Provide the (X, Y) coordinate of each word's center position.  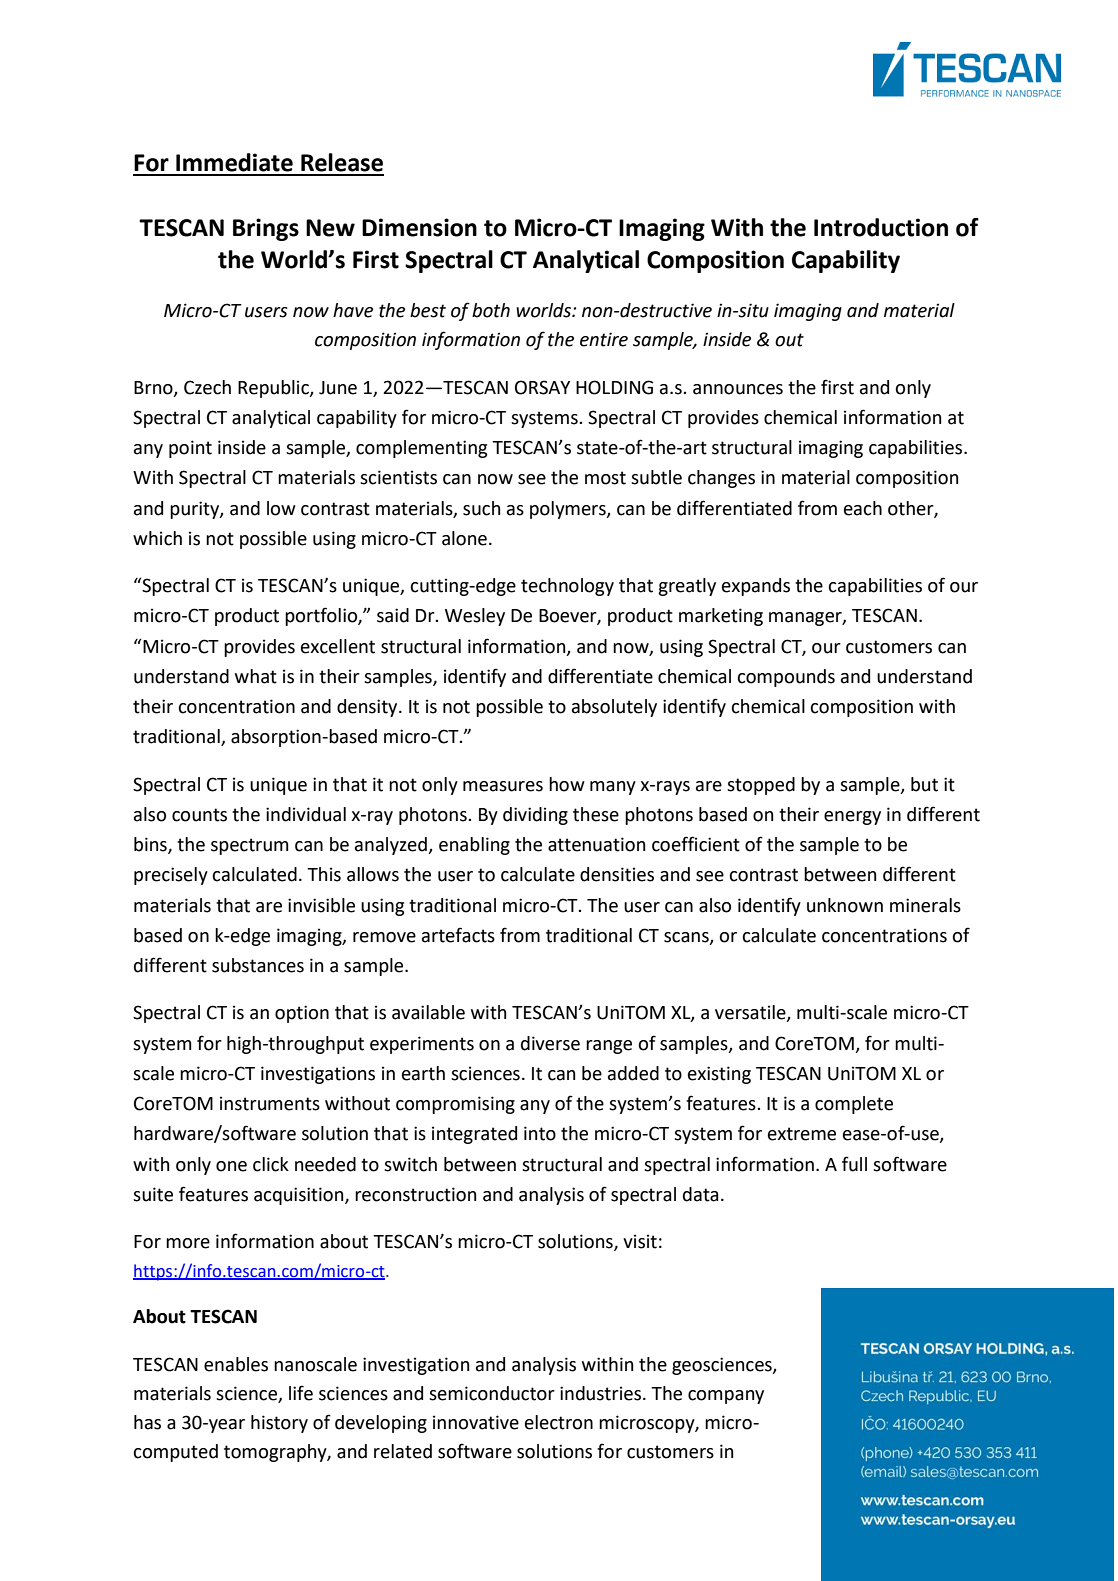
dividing (535, 816)
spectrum (249, 846)
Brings (266, 229)
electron (559, 1422)
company (726, 1397)
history (279, 1424)
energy (852, 818)
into (540, 1133)
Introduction (881, 227)
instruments (270, 1103)
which (157, 538)
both (491, 310)
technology (567, 587)
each (863, 508)
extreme (802, 1134)
